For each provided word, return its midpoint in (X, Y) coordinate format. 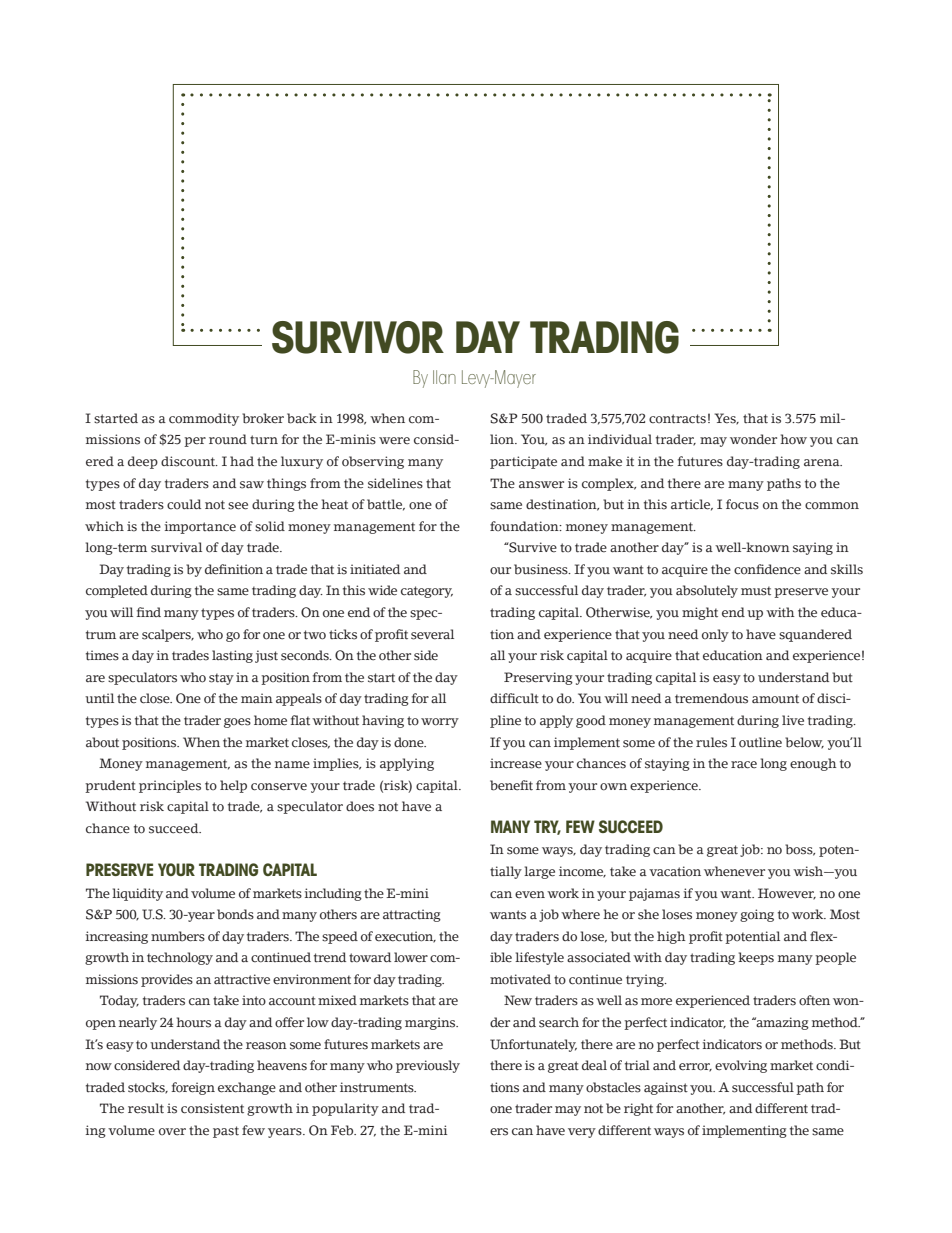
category (427, 592)
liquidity (137, 894)
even (530, 895)
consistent (212, 1108)
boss (800, 850)
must (756, 591)
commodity (204, 419)
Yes (726, 419)
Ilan (444, 377)
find (149, 612)
